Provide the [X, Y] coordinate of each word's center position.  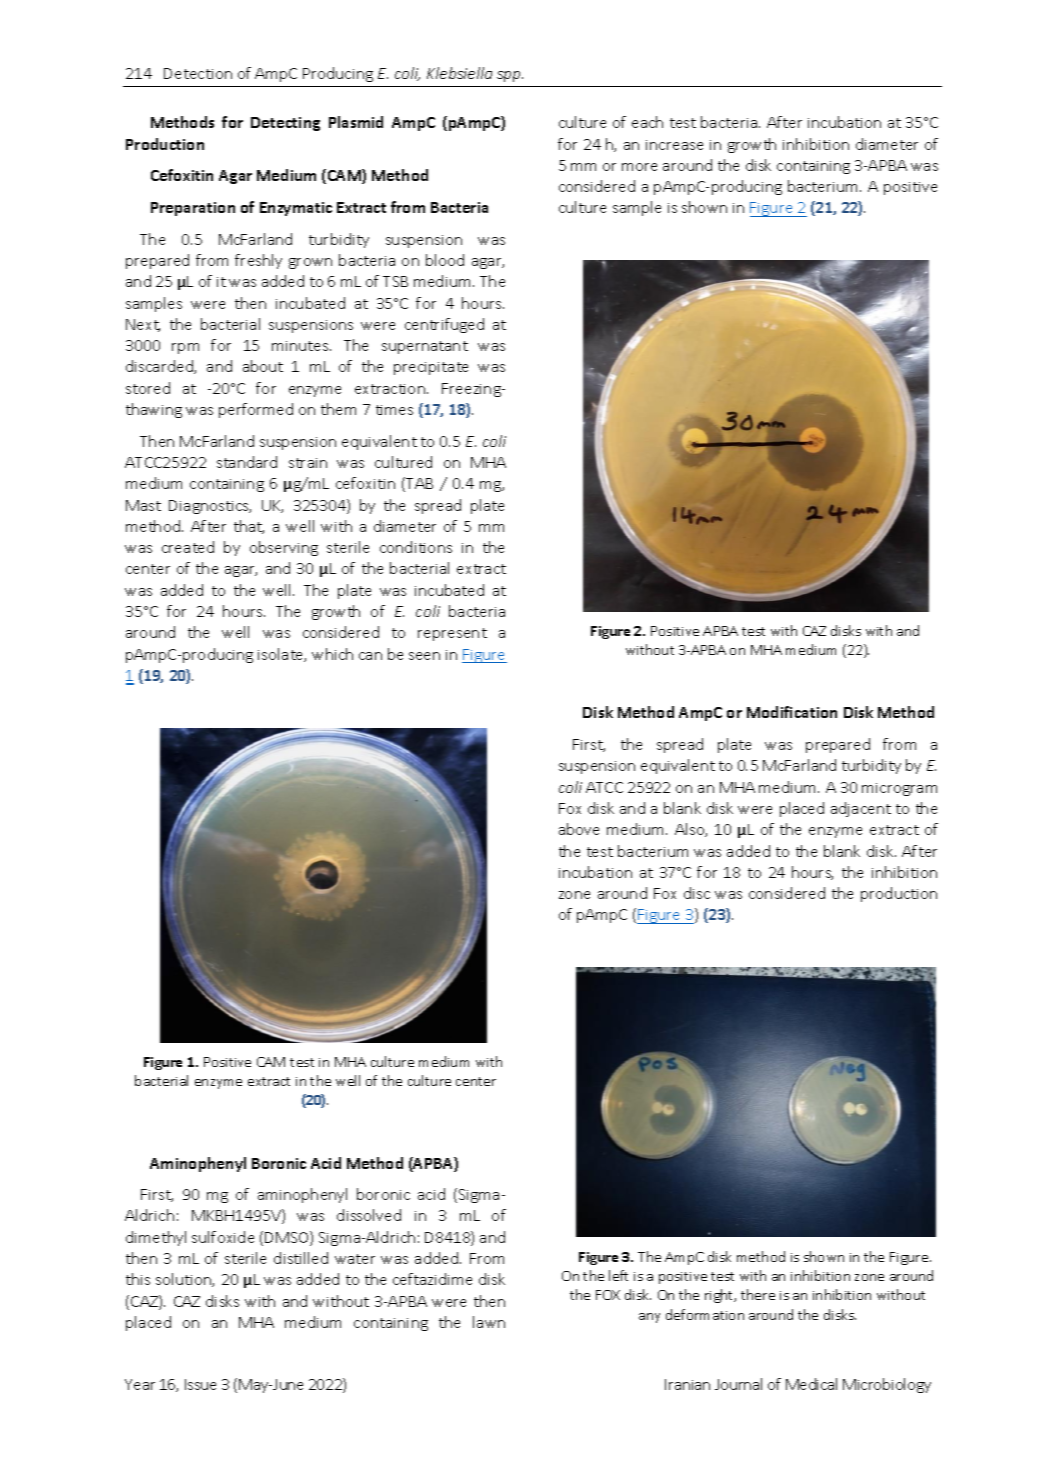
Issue [200, 1384]
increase [674, 145]
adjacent [861, 809]
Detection [198, 73]
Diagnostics [210, 507]
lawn [489, 1322]
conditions [416, 547]
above [579, 829]
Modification [792, 712]
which [332, 654]
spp [510, 76]
